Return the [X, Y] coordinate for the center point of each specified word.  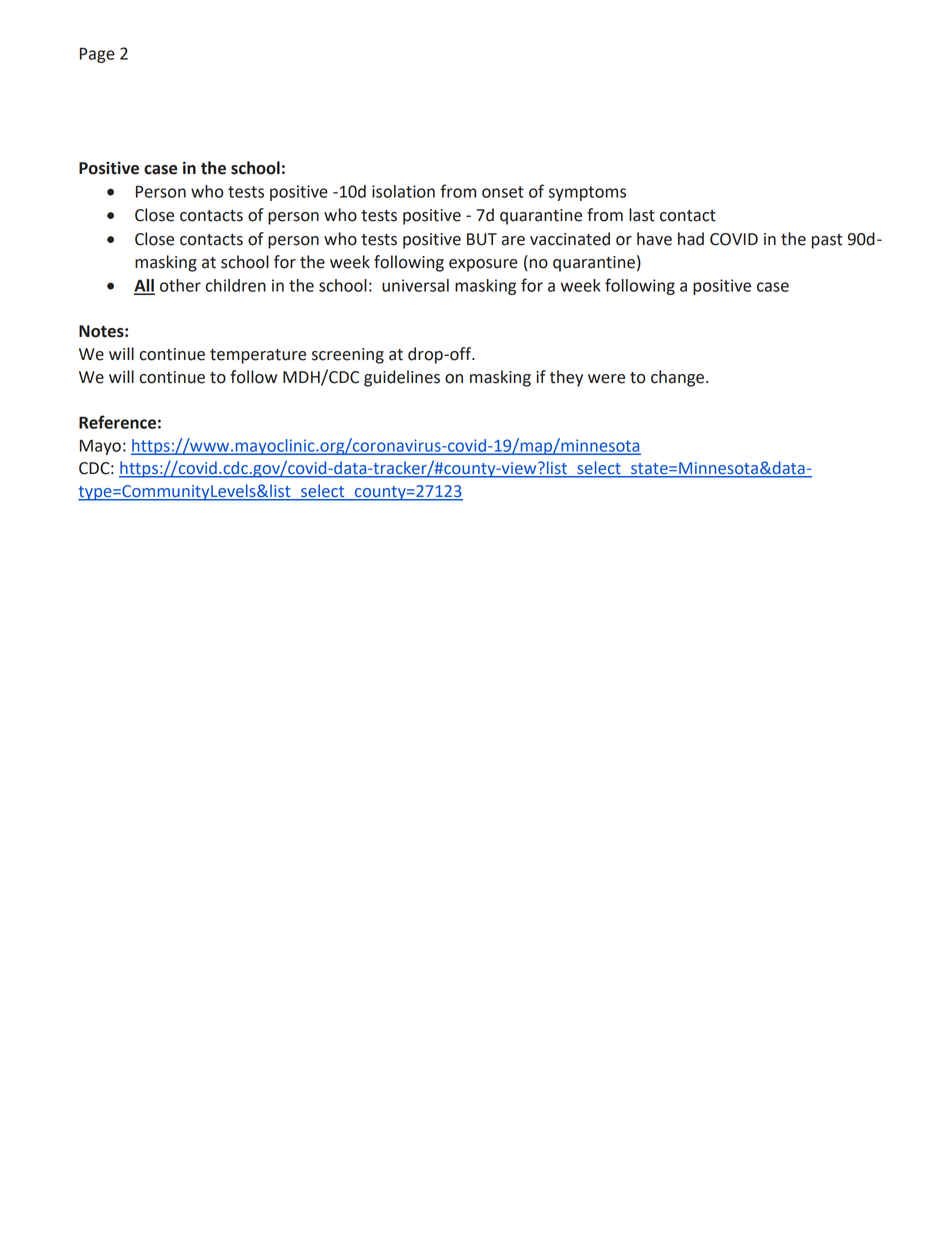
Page [97, 55]
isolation [403, 191]
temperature [258, 356]
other [180, 285]
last [642, 215]
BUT [482, 239]
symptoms [587, 193]
